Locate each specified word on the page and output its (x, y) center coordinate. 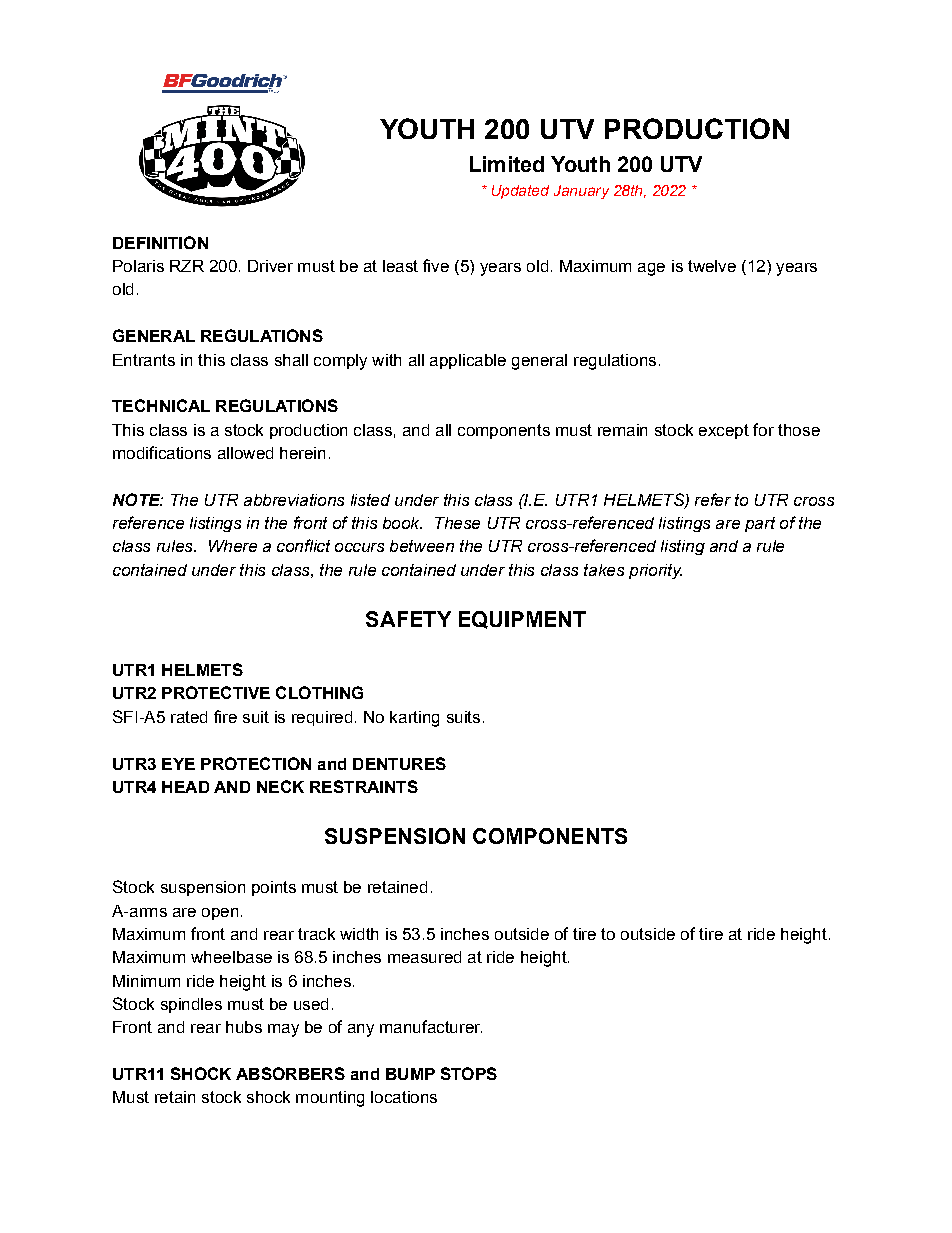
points (274, 888)
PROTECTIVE (216, 692)
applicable (468, 361)
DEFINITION (160, 242)
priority (655, 571)
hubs (244, 1027)
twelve (712, 266)
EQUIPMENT (522, 620)
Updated (520, 192)
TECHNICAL (161, 405)
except (724, 431)
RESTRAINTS (364, 786)
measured (424, 957)
